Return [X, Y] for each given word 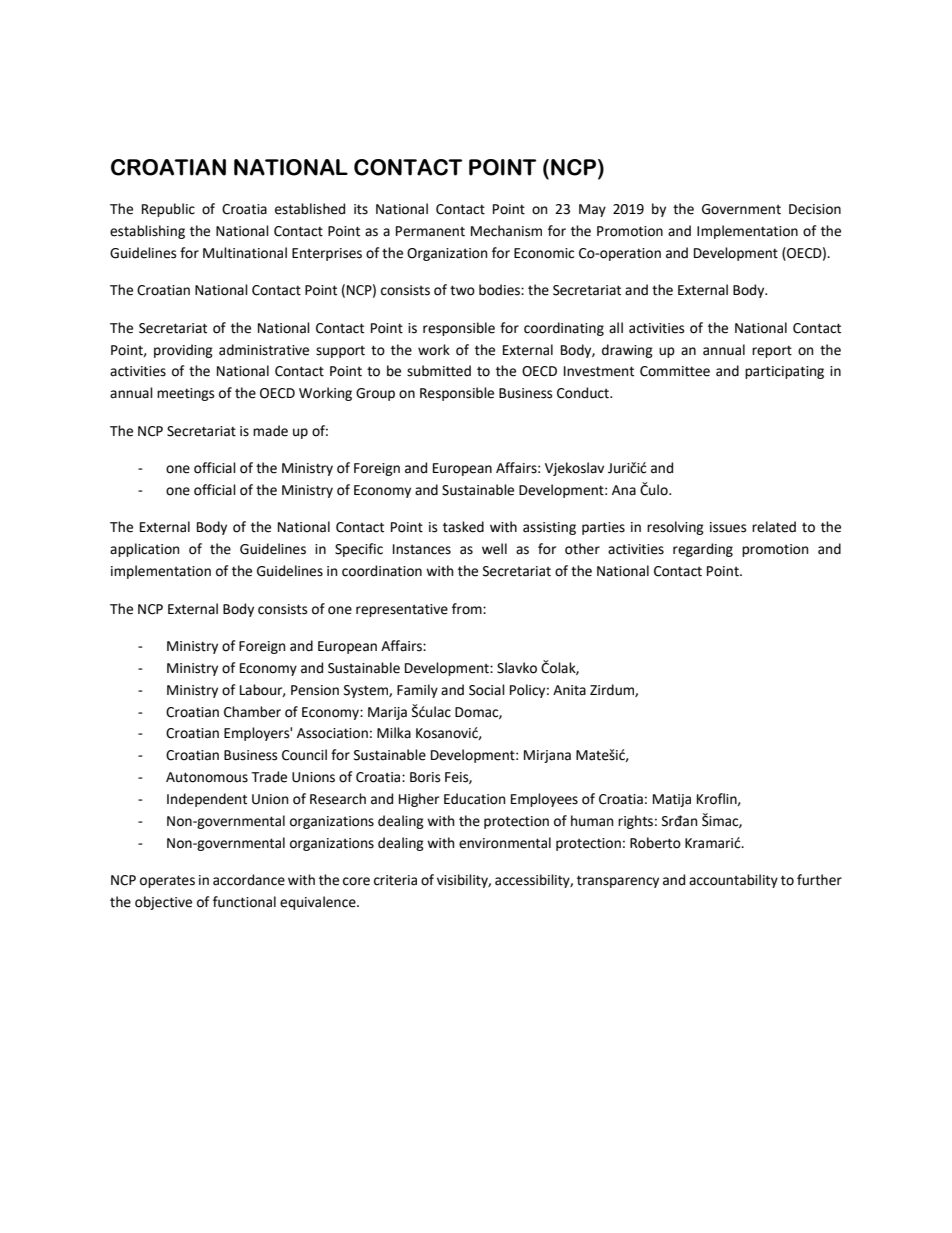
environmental [505, 843]
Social [487, 690]
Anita [569, 690]
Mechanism [506, 231]
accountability [733, 881]
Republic [168, 210]
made [270, 431]
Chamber [252, 712]
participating [784, 372]
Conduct [584, 393]
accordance [249, 880]
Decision [815, 209]
